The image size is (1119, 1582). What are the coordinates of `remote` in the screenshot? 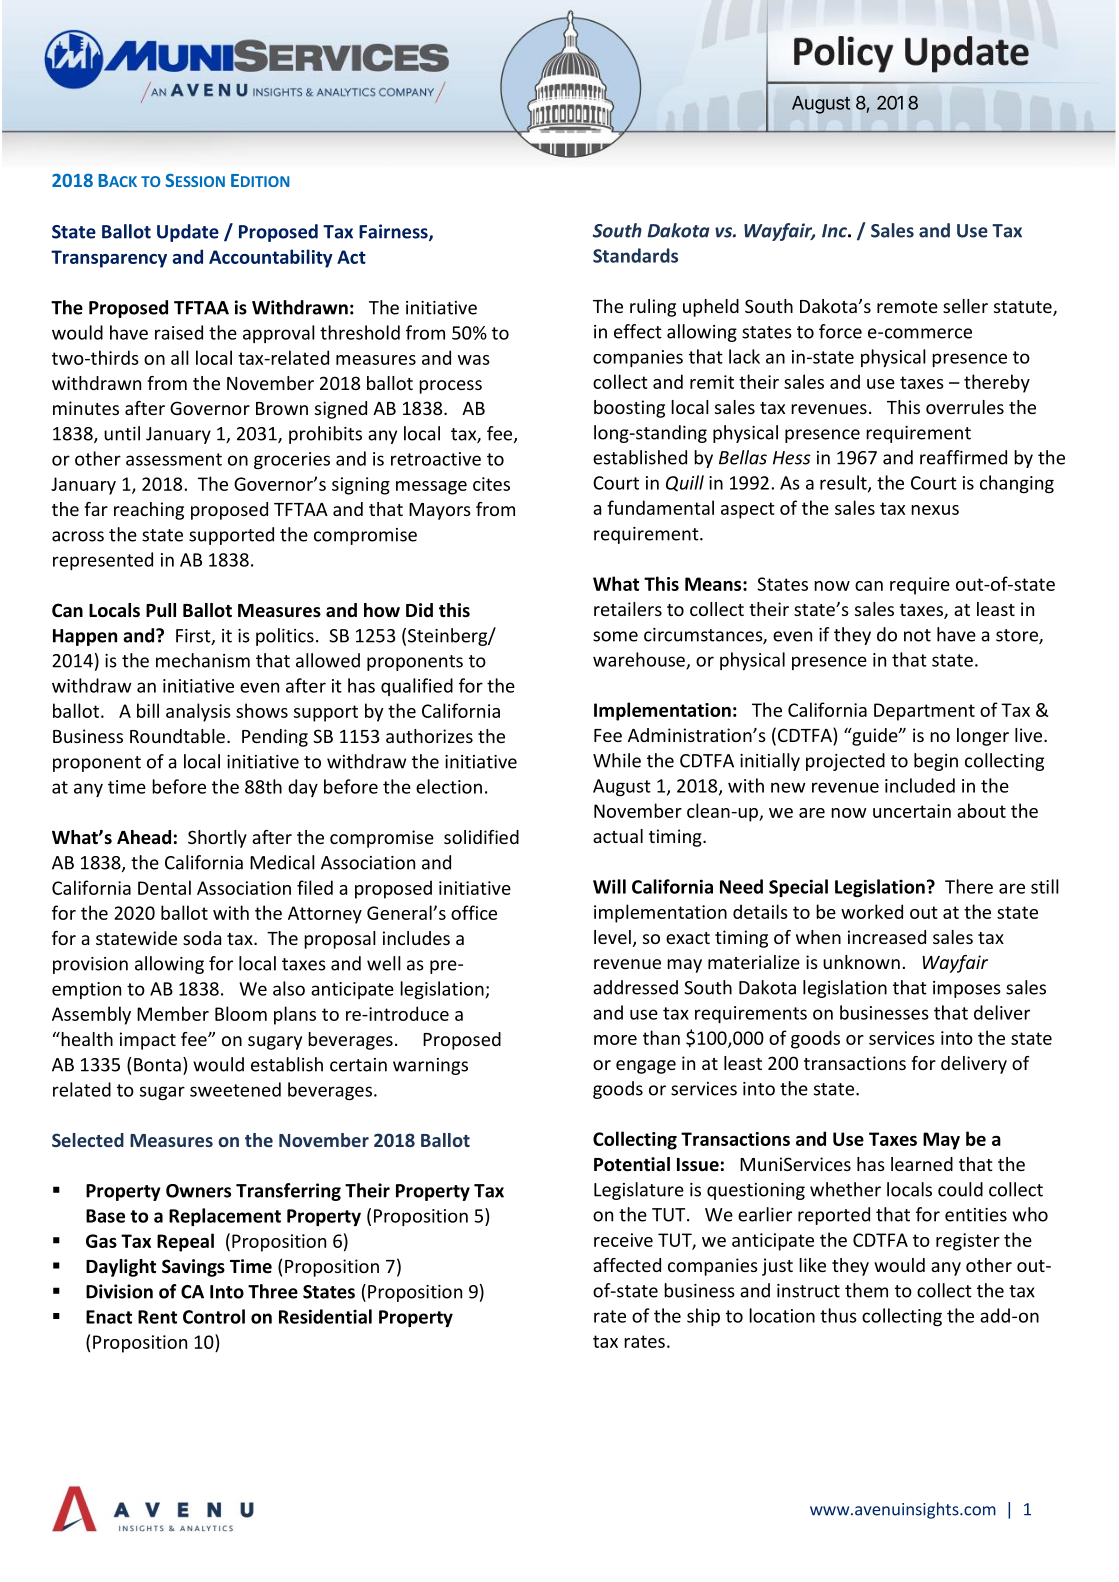 It's located at (907, 307).
